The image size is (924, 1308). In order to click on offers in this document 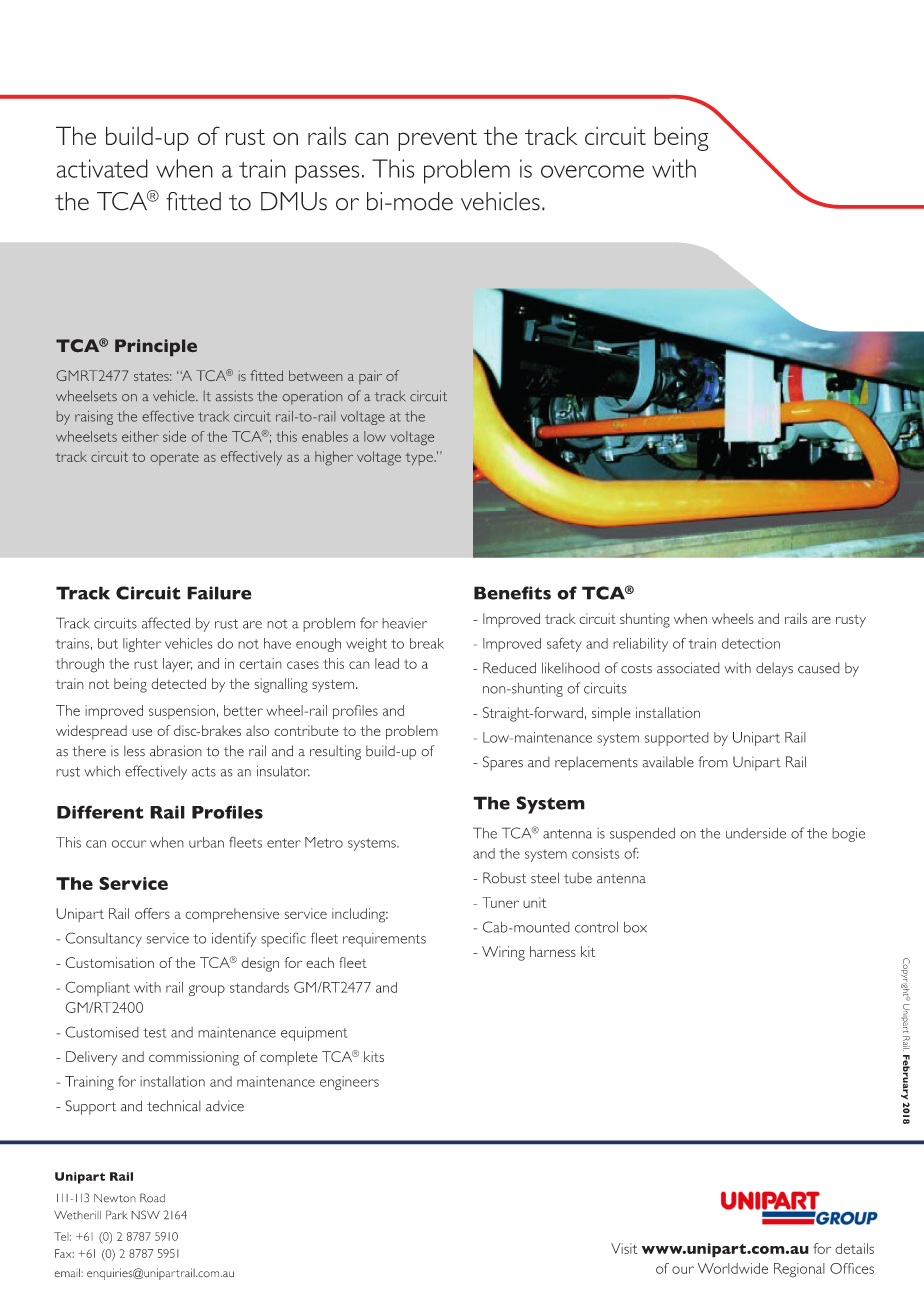, I will do `click(152, 913)`.
